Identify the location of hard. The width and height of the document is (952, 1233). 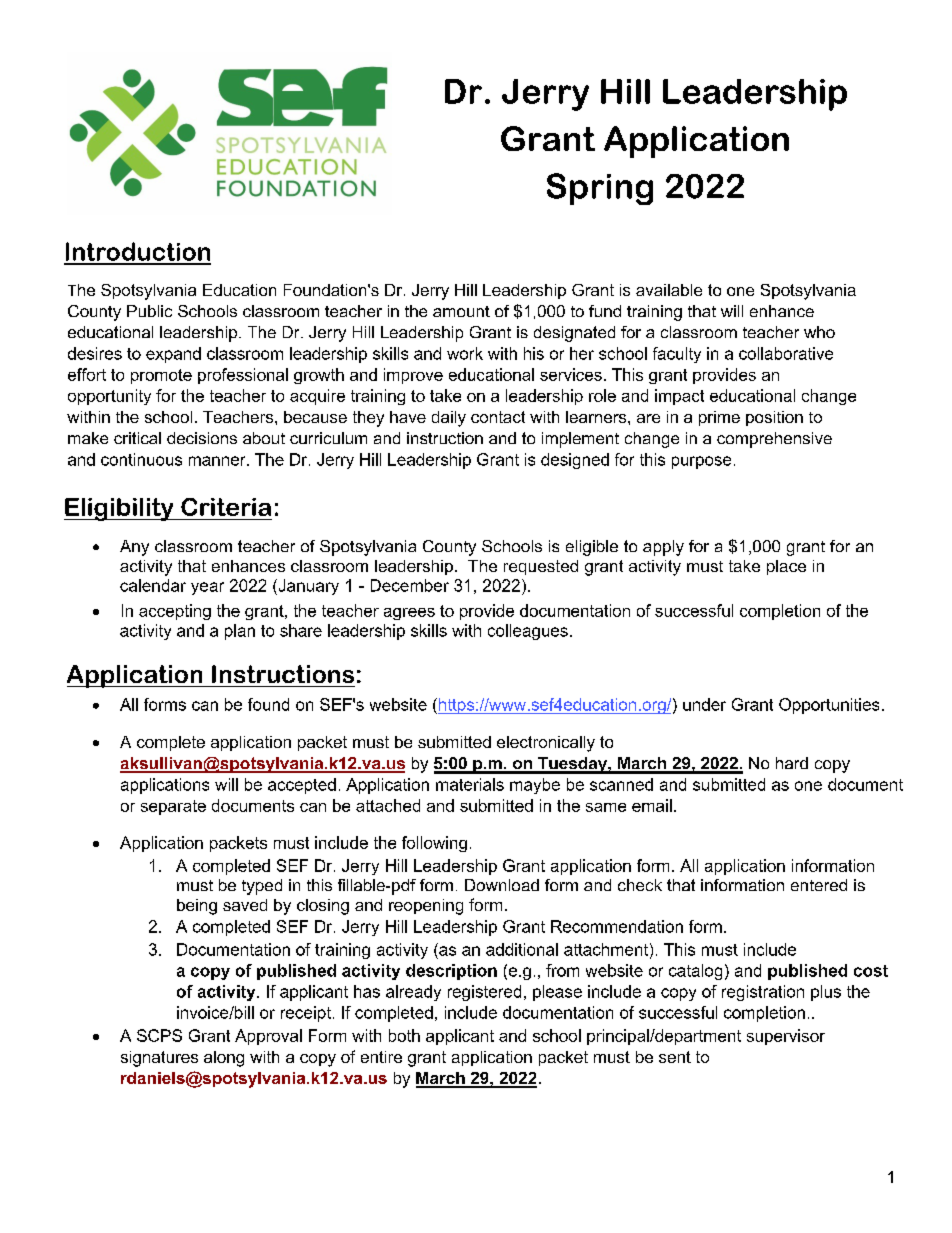
(792, 763).
